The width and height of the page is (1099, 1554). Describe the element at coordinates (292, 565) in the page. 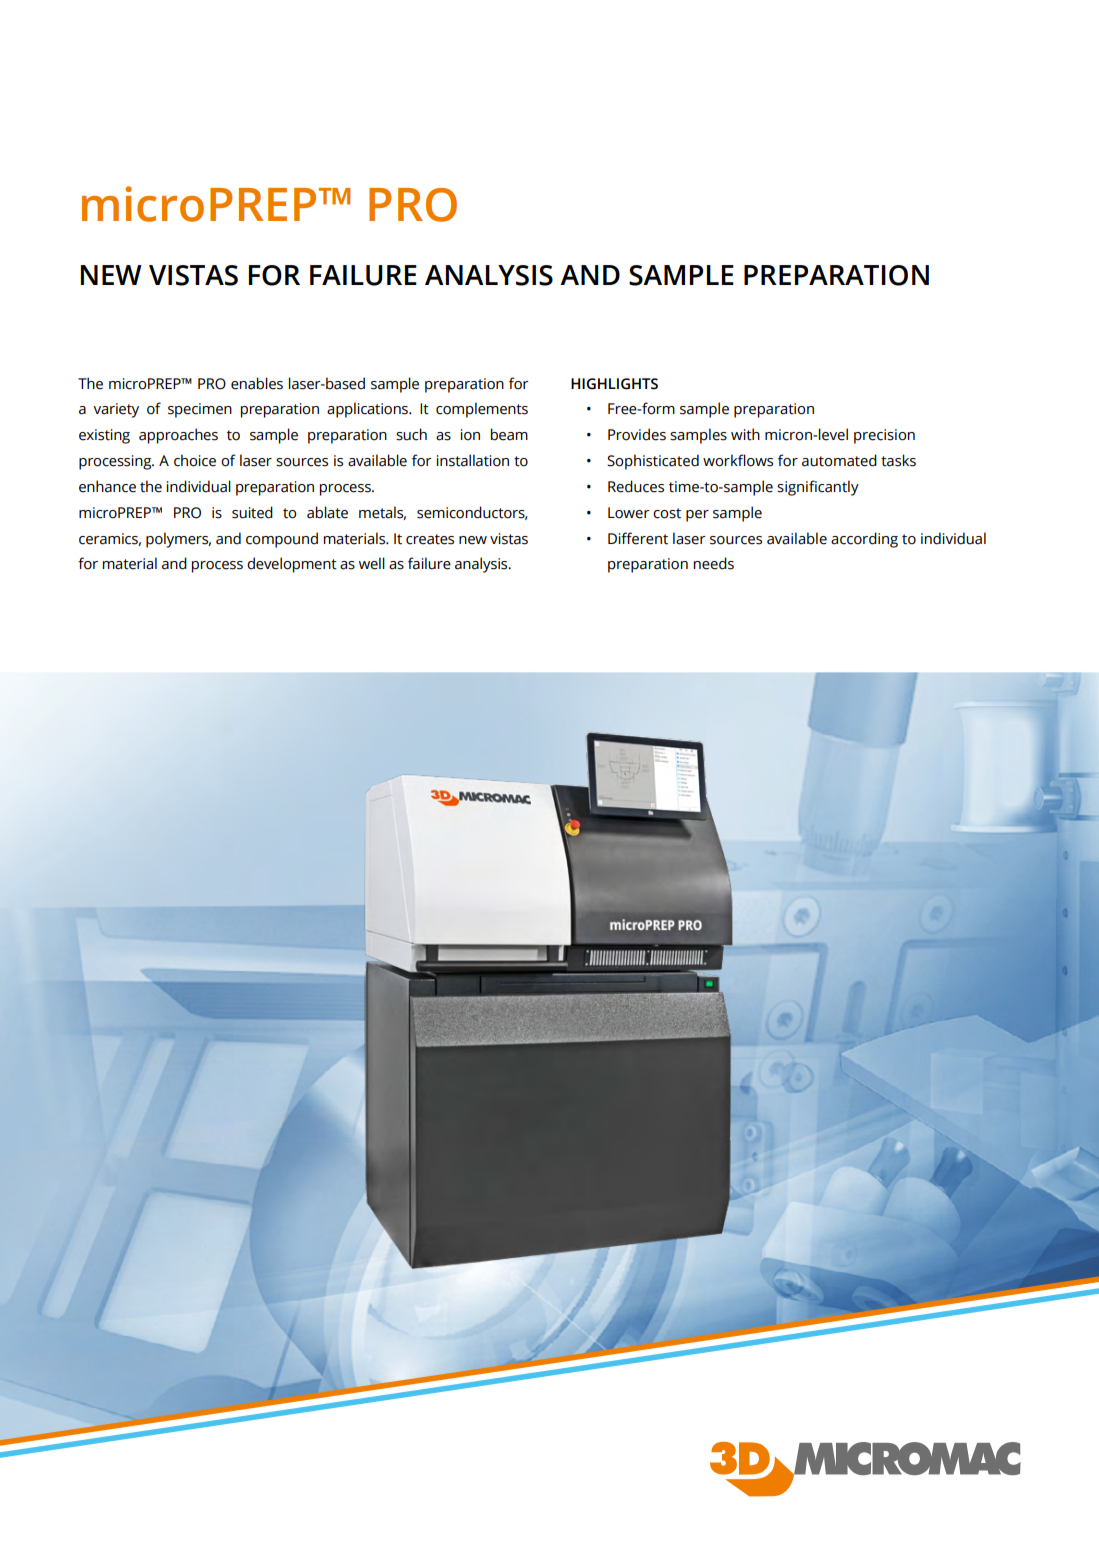

I see `development` at that location.
